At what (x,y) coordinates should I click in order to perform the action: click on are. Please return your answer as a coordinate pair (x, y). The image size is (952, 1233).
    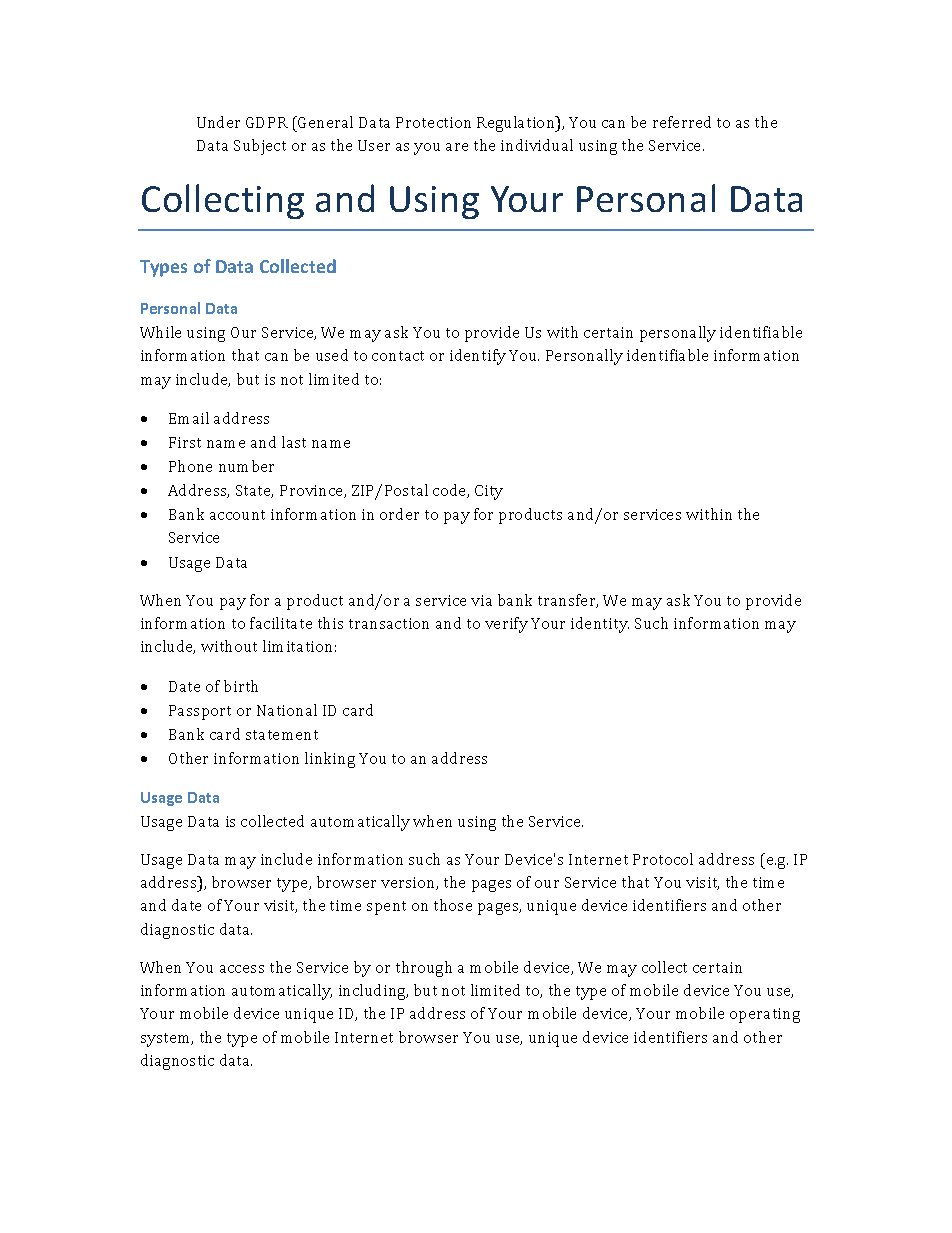
    Looking at the image, I should click on (457, 147).
